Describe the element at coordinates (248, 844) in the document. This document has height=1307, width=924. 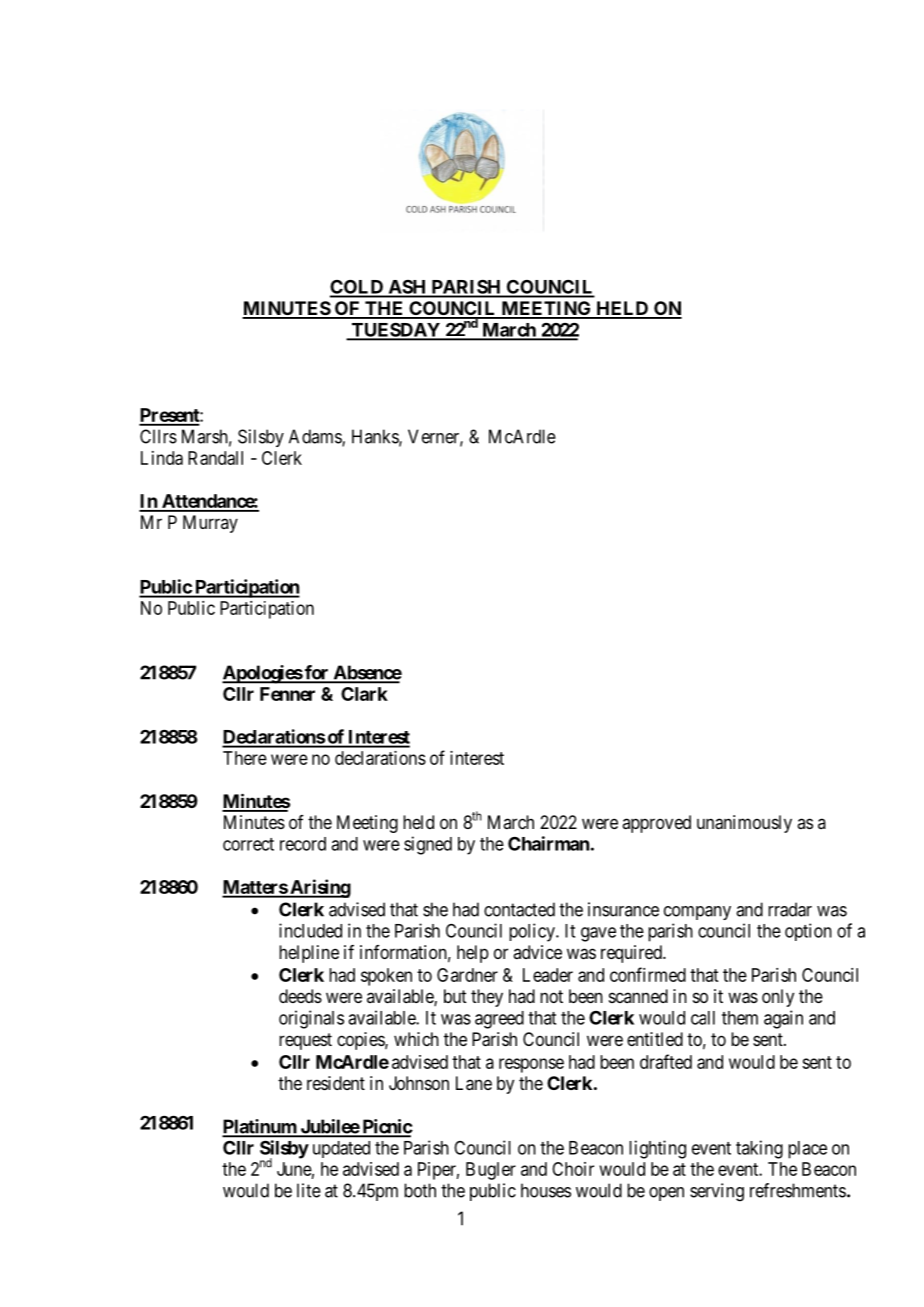
I see `correct` at that location.
